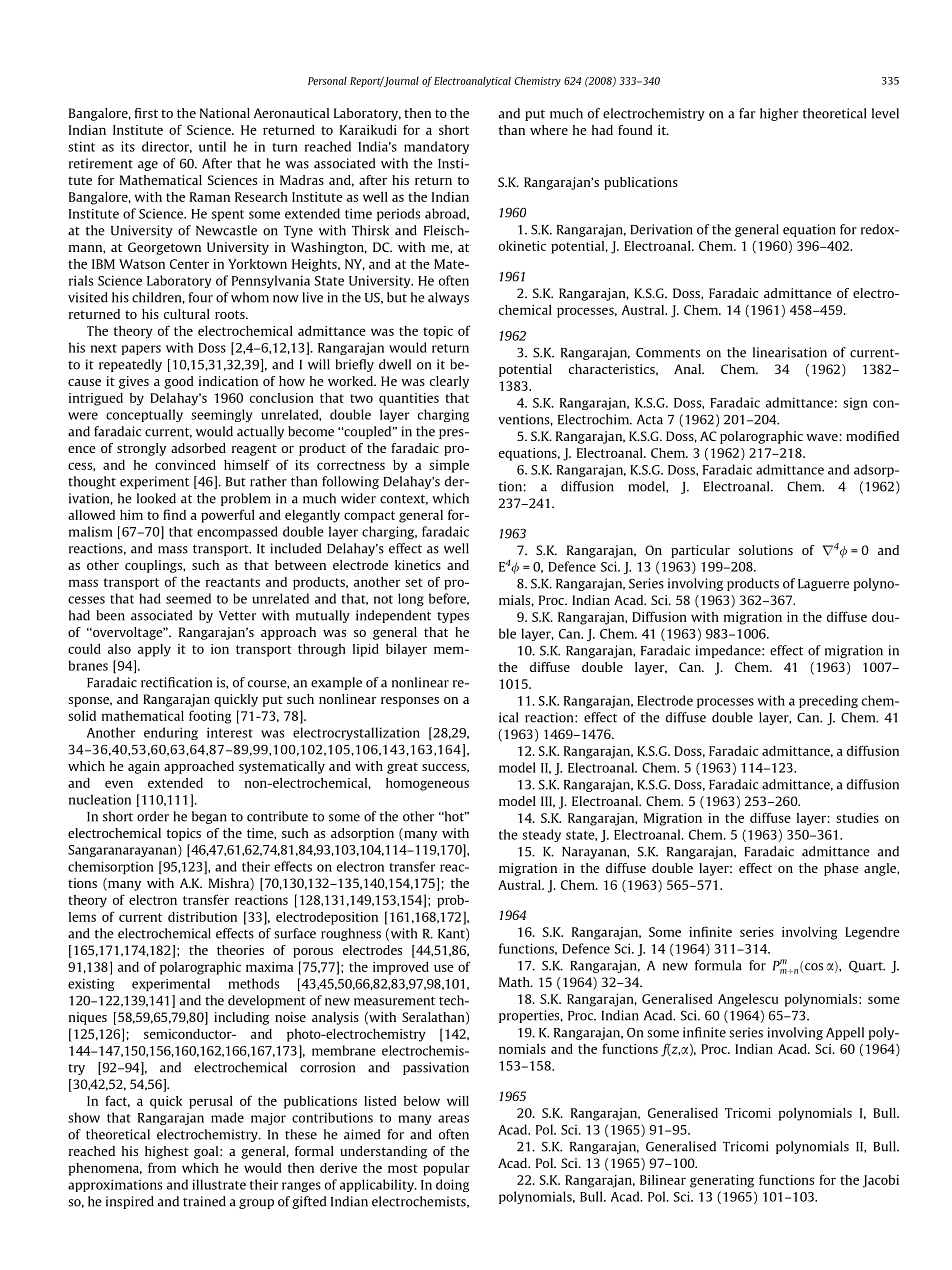 Image resolution: width=952 pixels, height=1270 pixels. Describe the element at coordinates (185, 465) in the image. I see `convinced` at that location.
